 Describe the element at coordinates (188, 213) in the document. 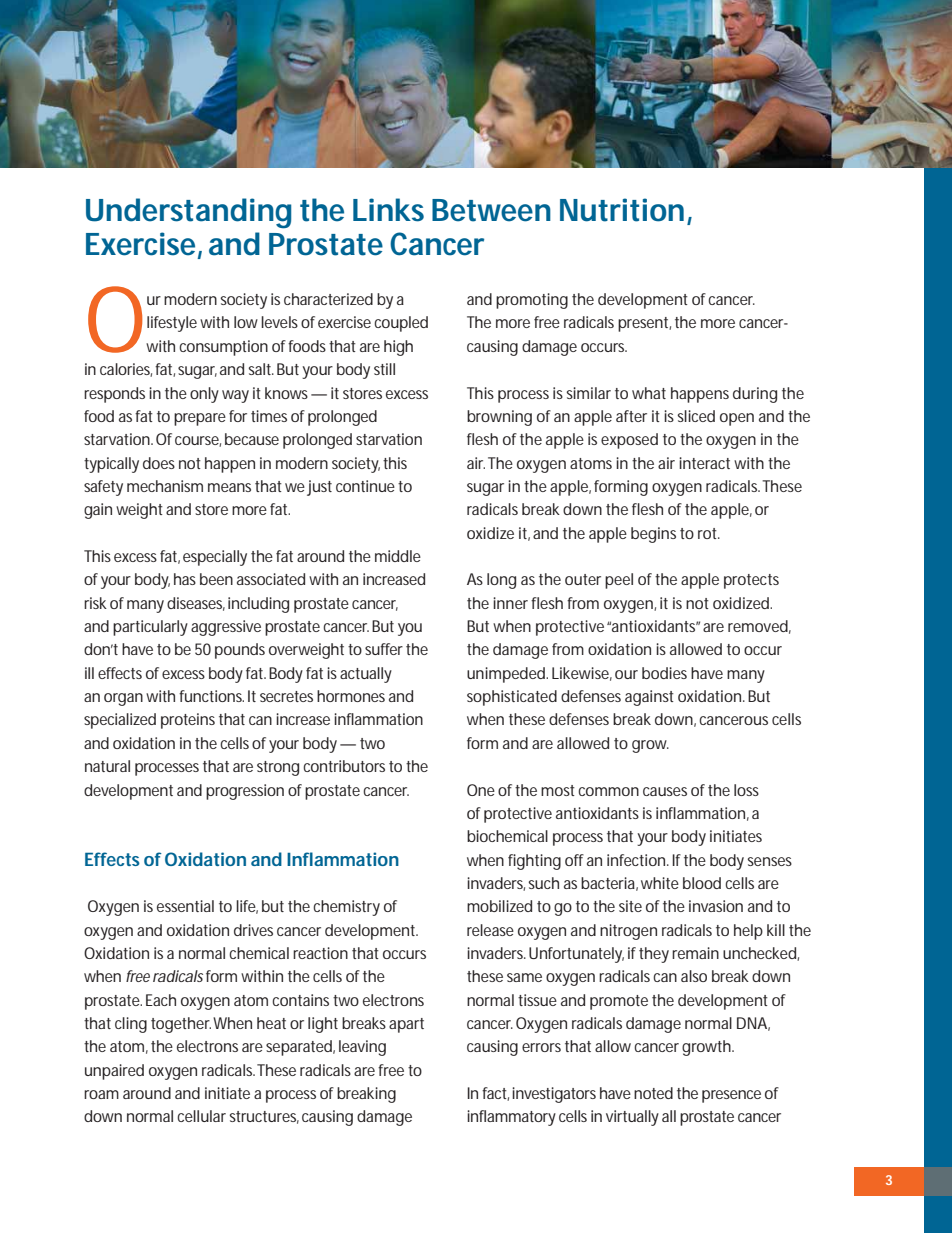

I see `Understanding` at that location.
